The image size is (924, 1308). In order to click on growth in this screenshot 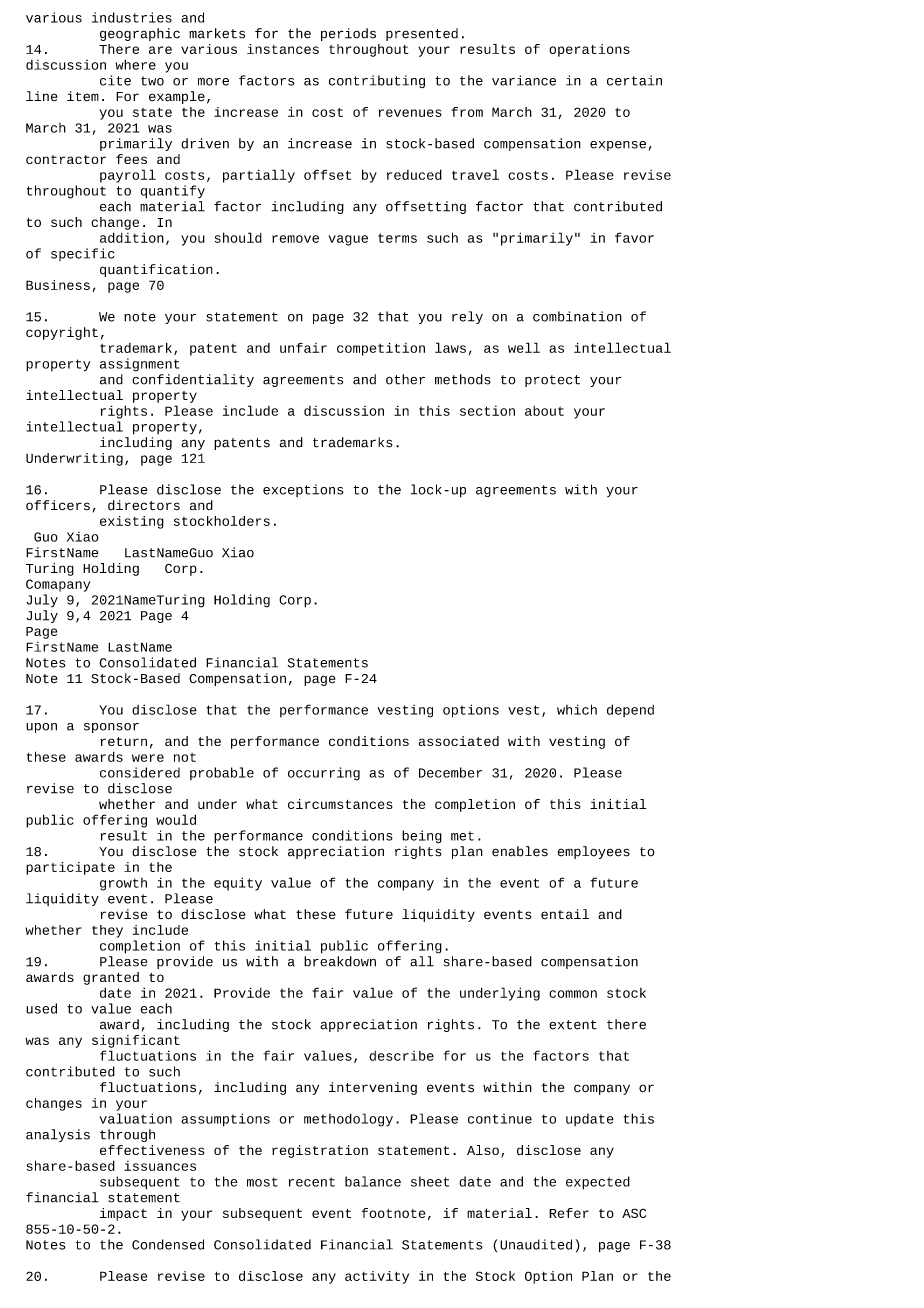, I will do `click(123, 884)`.
